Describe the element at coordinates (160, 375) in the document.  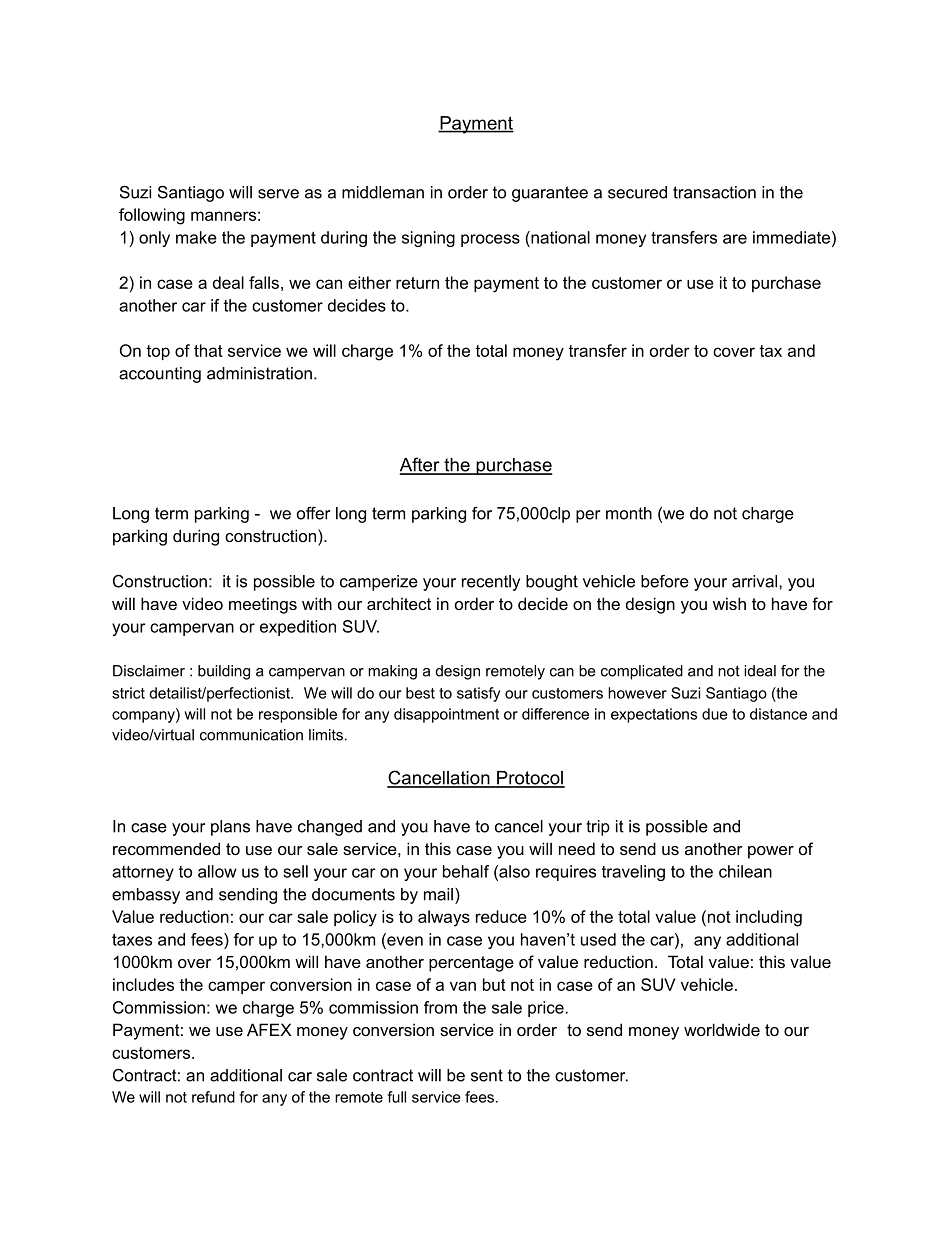
I see `accounting` at that location.
